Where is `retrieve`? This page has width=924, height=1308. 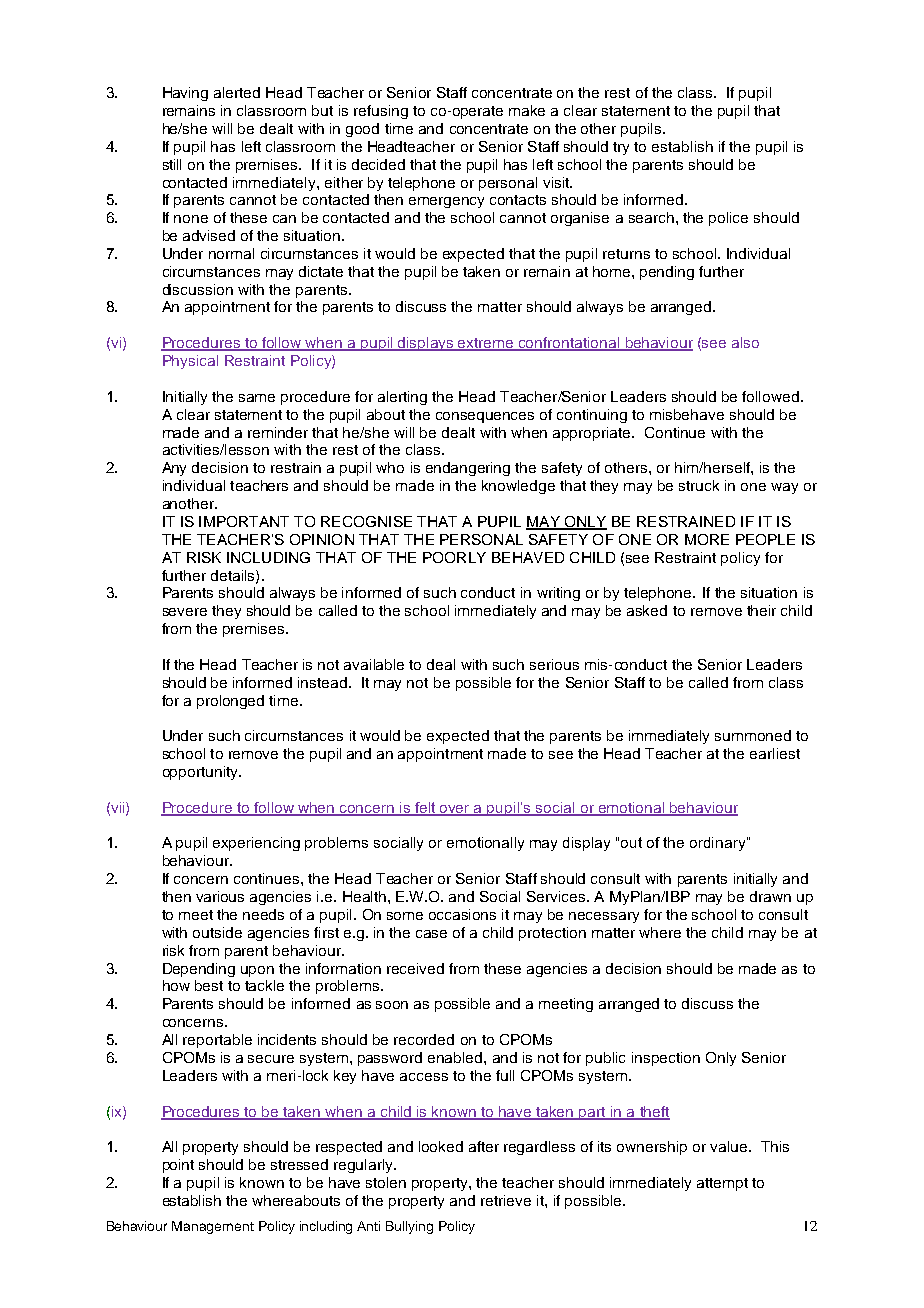
retrieve is located at coordinates (506, 1200).
